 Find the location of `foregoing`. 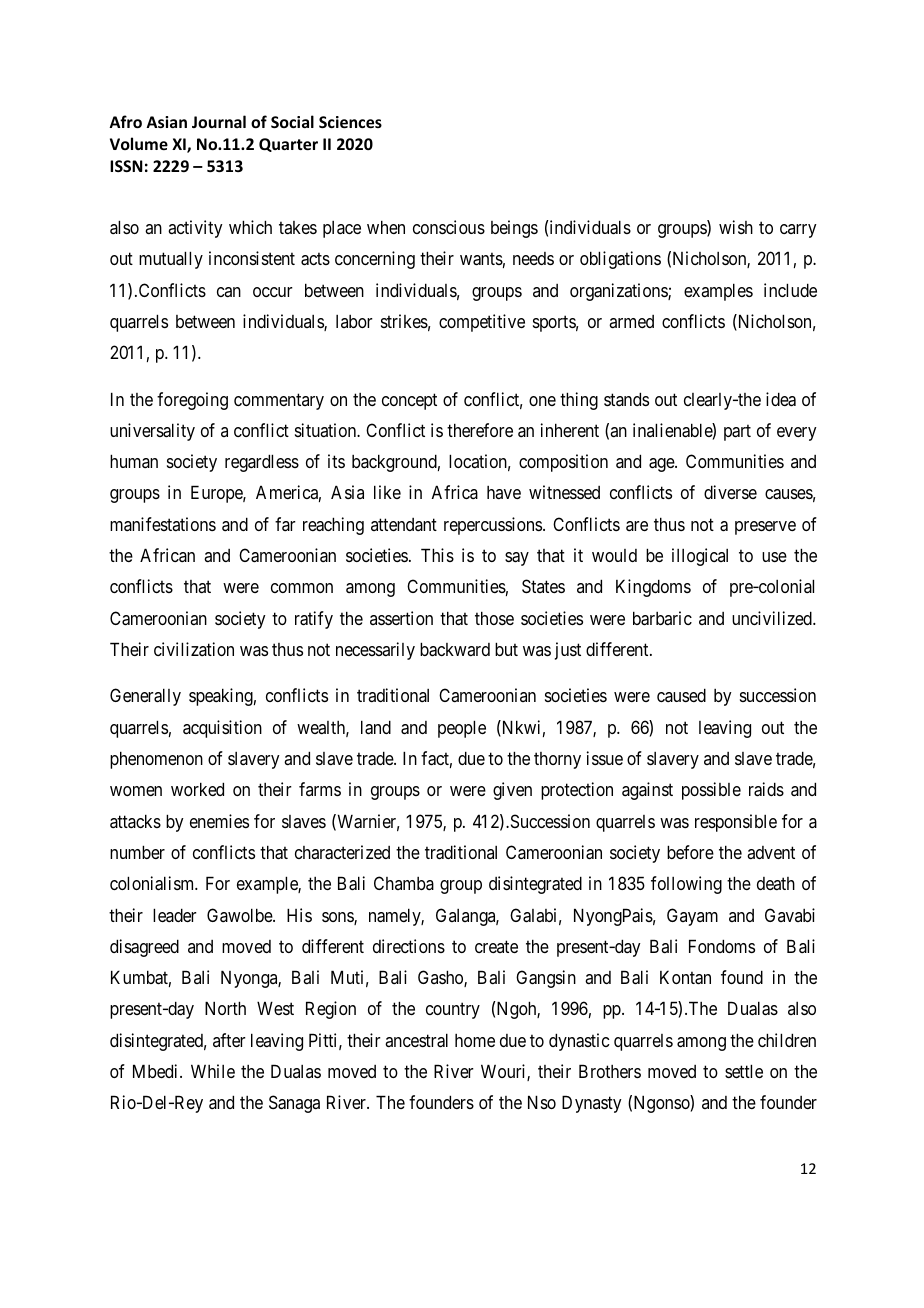

foregoing is located at coordinates (192, 401).
